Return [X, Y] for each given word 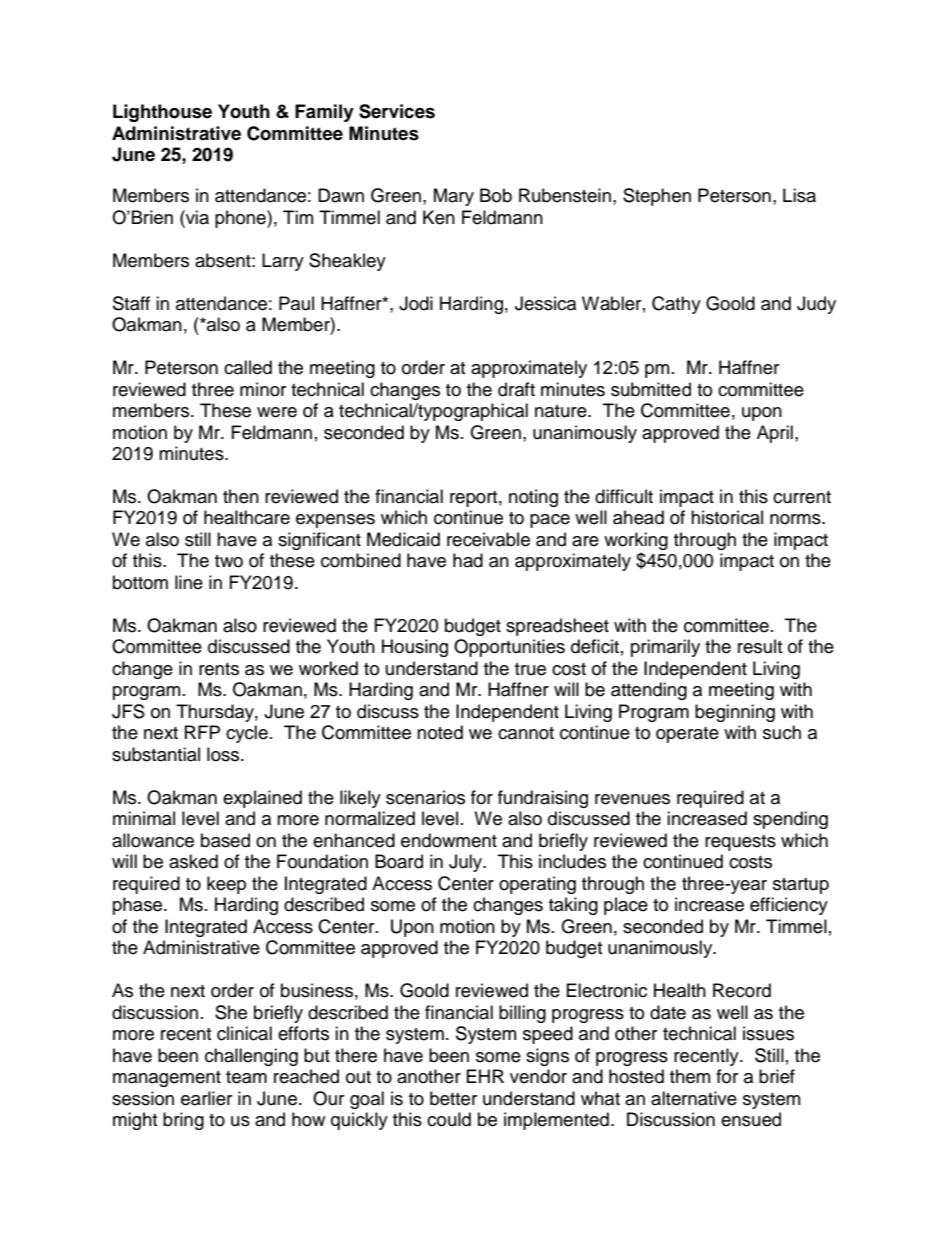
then [241, 496]
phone [241, 219]
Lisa [799, 195]
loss [224, 754]
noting [533, 498]
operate [687, 735]
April [775, 434]
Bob [496, 195]
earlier [206, 1098]
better [453, 1098]
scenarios [425, 797]
